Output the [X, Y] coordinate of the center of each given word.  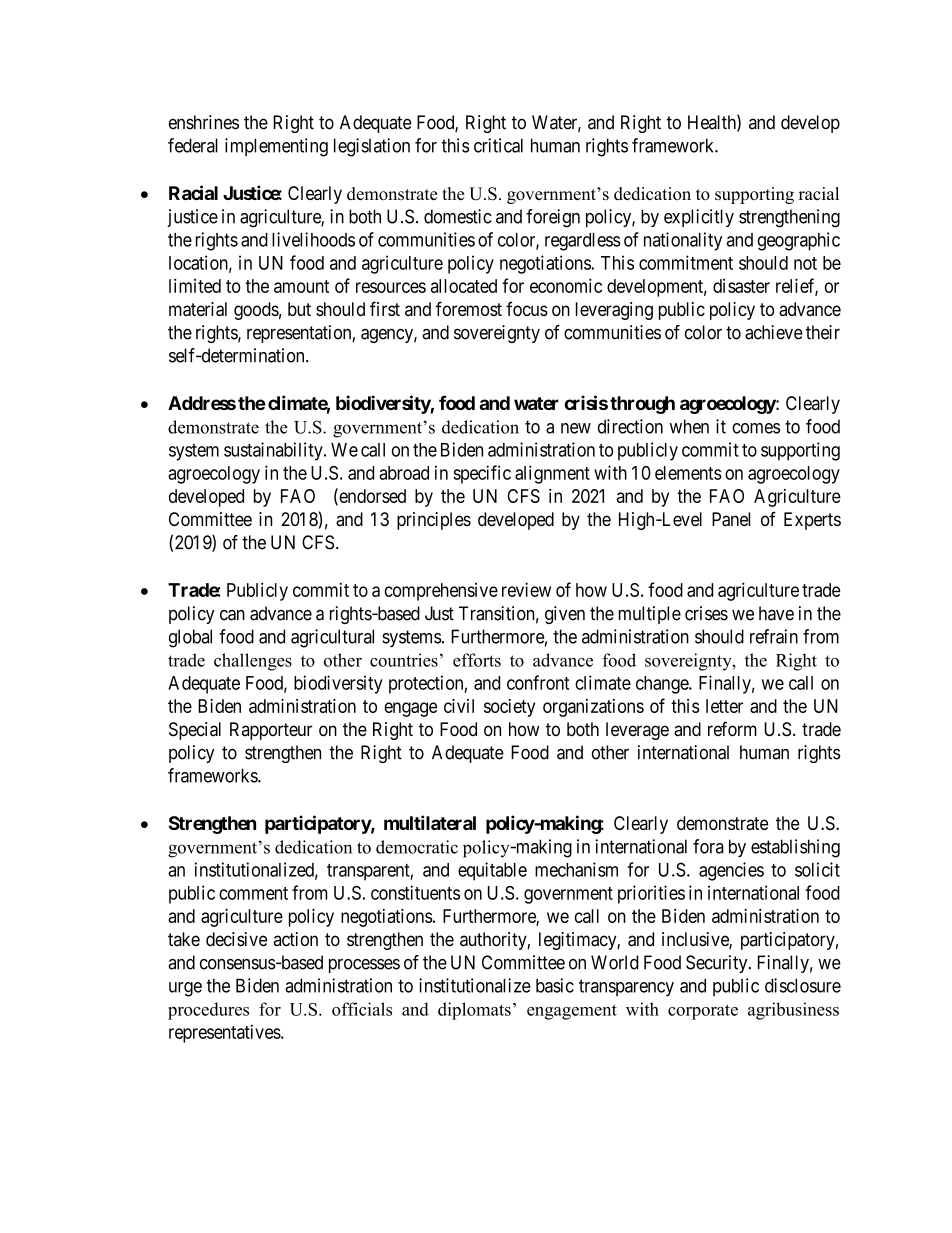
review [526, 589]
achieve [774, 332]
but [299, 309]
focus [527, 308]
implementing [276, 147]
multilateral [430, 822]
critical [498, 145]
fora [708, 846]
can [232, 615]
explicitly [699, 218]
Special [195, 731]
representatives [225, 1033]
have [776, 613]
